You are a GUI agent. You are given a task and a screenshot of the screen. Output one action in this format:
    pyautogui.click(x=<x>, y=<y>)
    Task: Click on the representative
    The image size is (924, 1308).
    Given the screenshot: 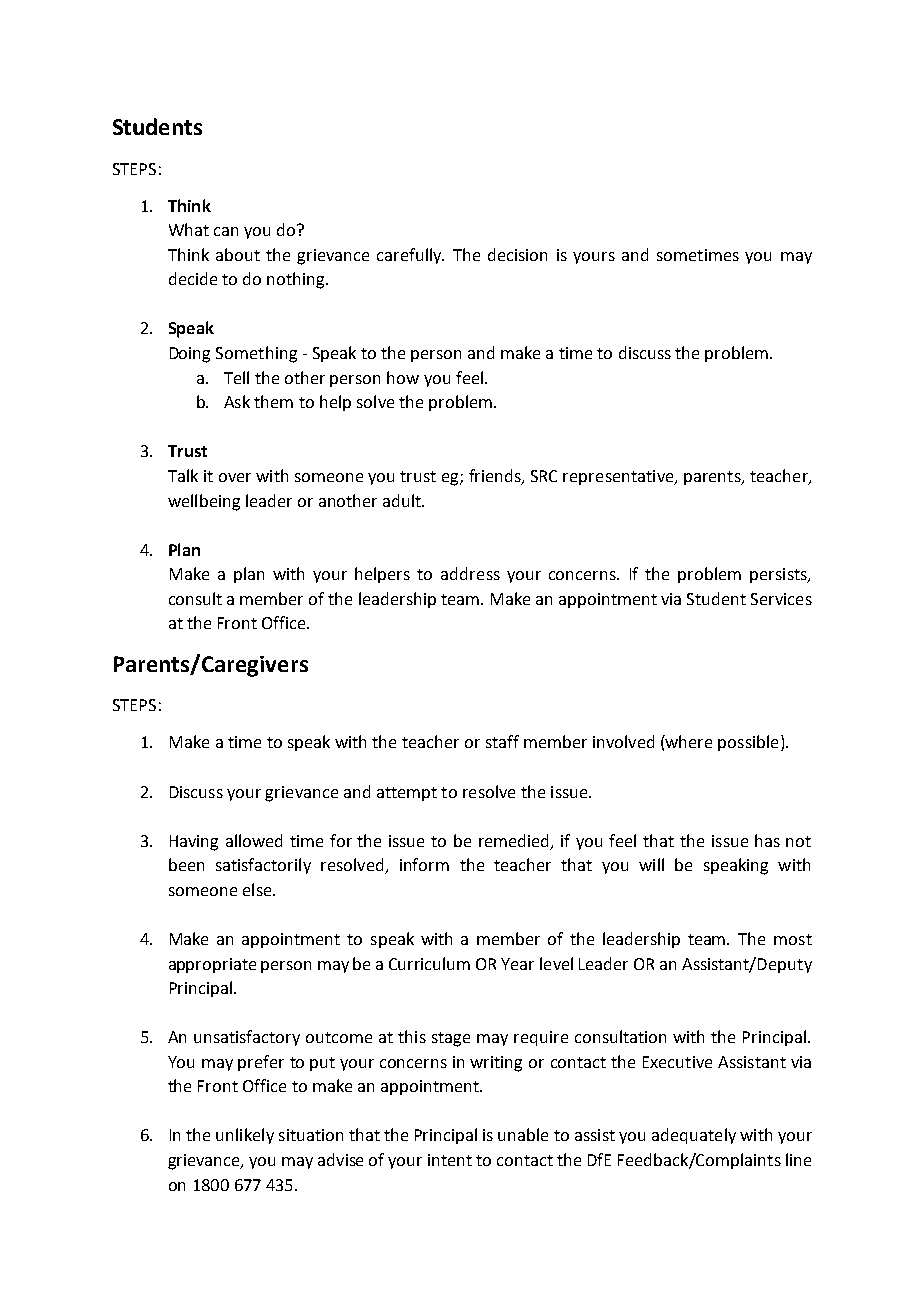 What is the action you would take?
    pyautogui.click(x=619, y=477)
